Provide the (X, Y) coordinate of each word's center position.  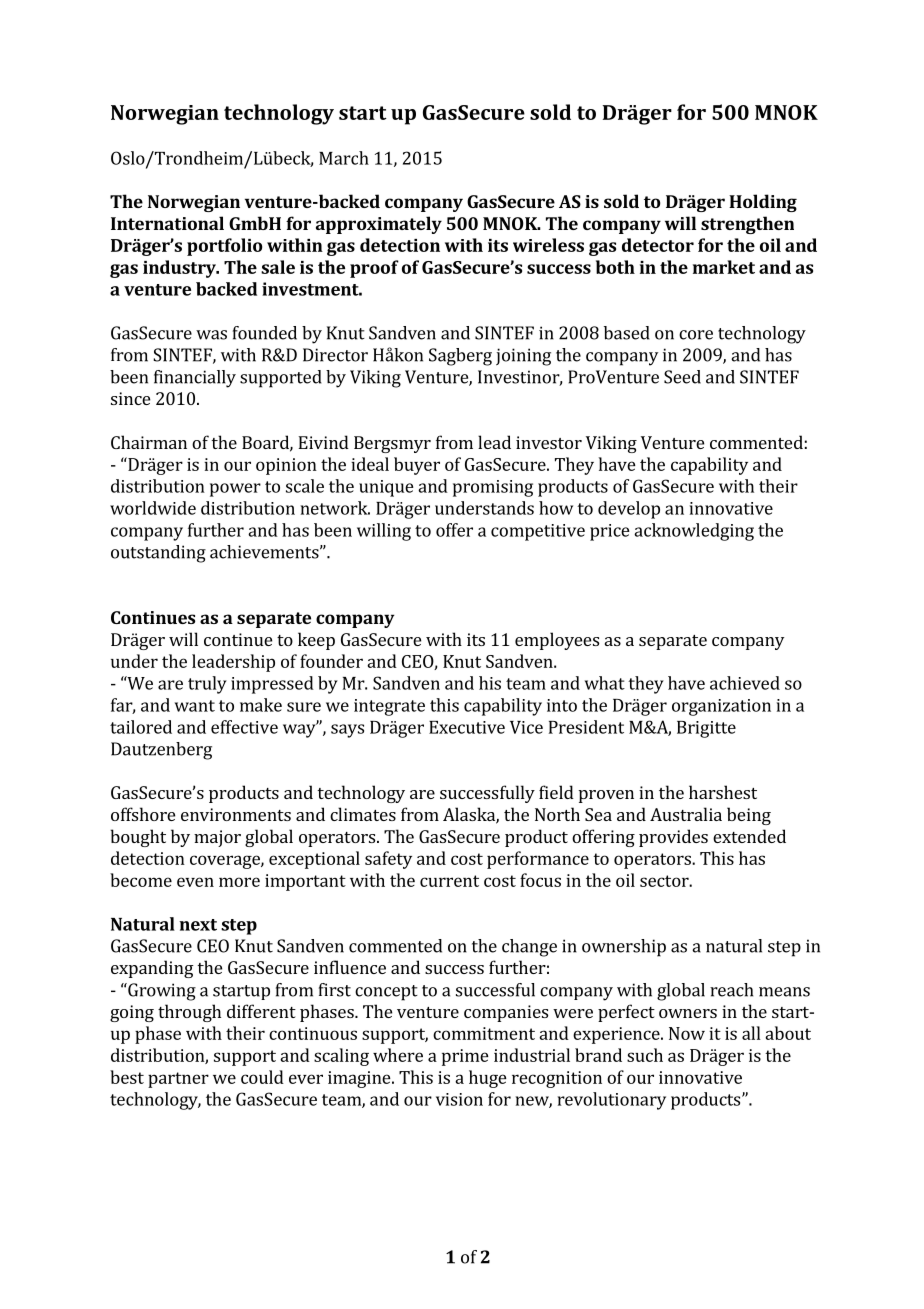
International (167, 223)
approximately (379, 225)
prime (465, 1057)
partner (178, 1080)
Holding (763, 203)
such (645, 1055)
